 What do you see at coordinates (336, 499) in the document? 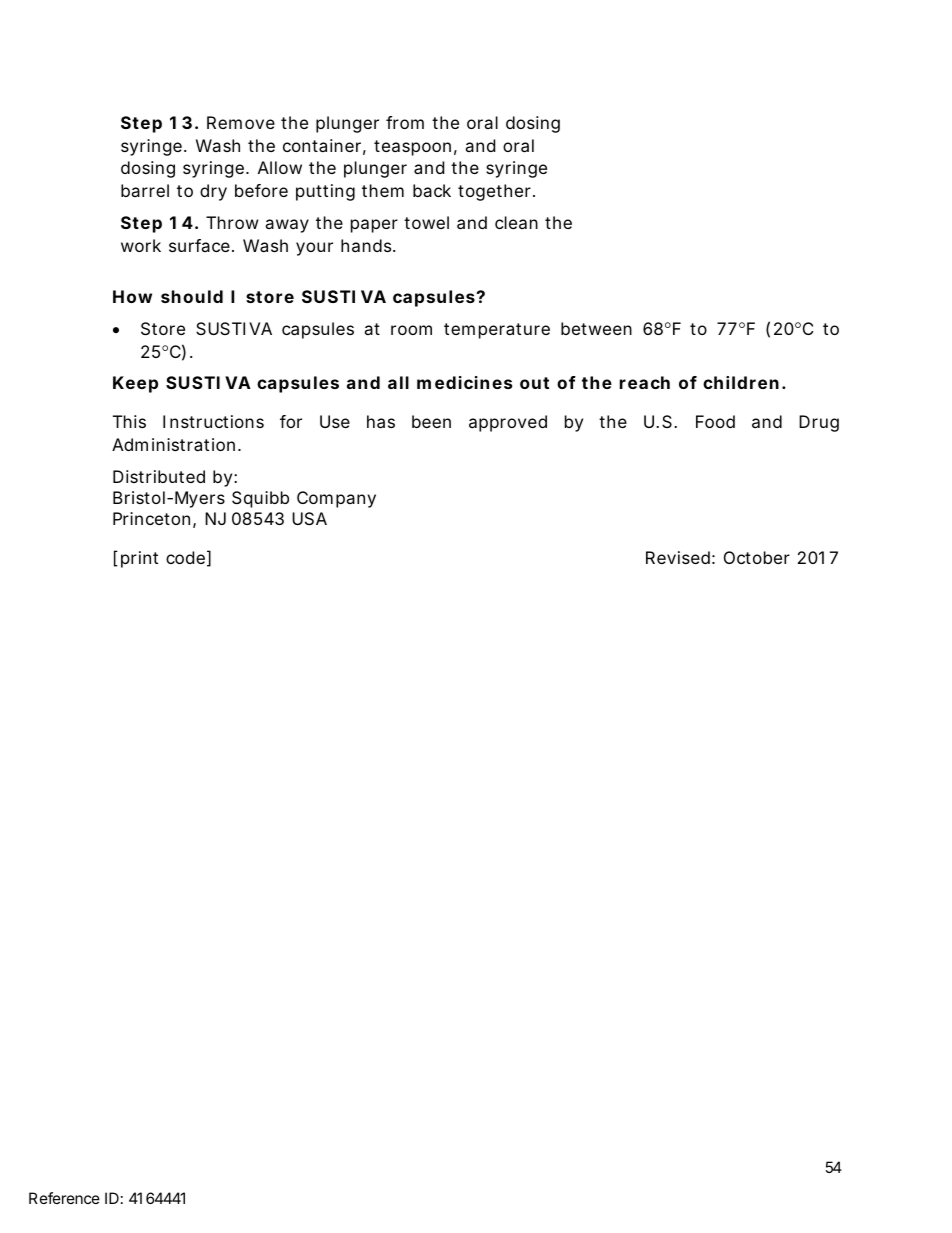
I see `Company` at bounding box center [336, 499].
